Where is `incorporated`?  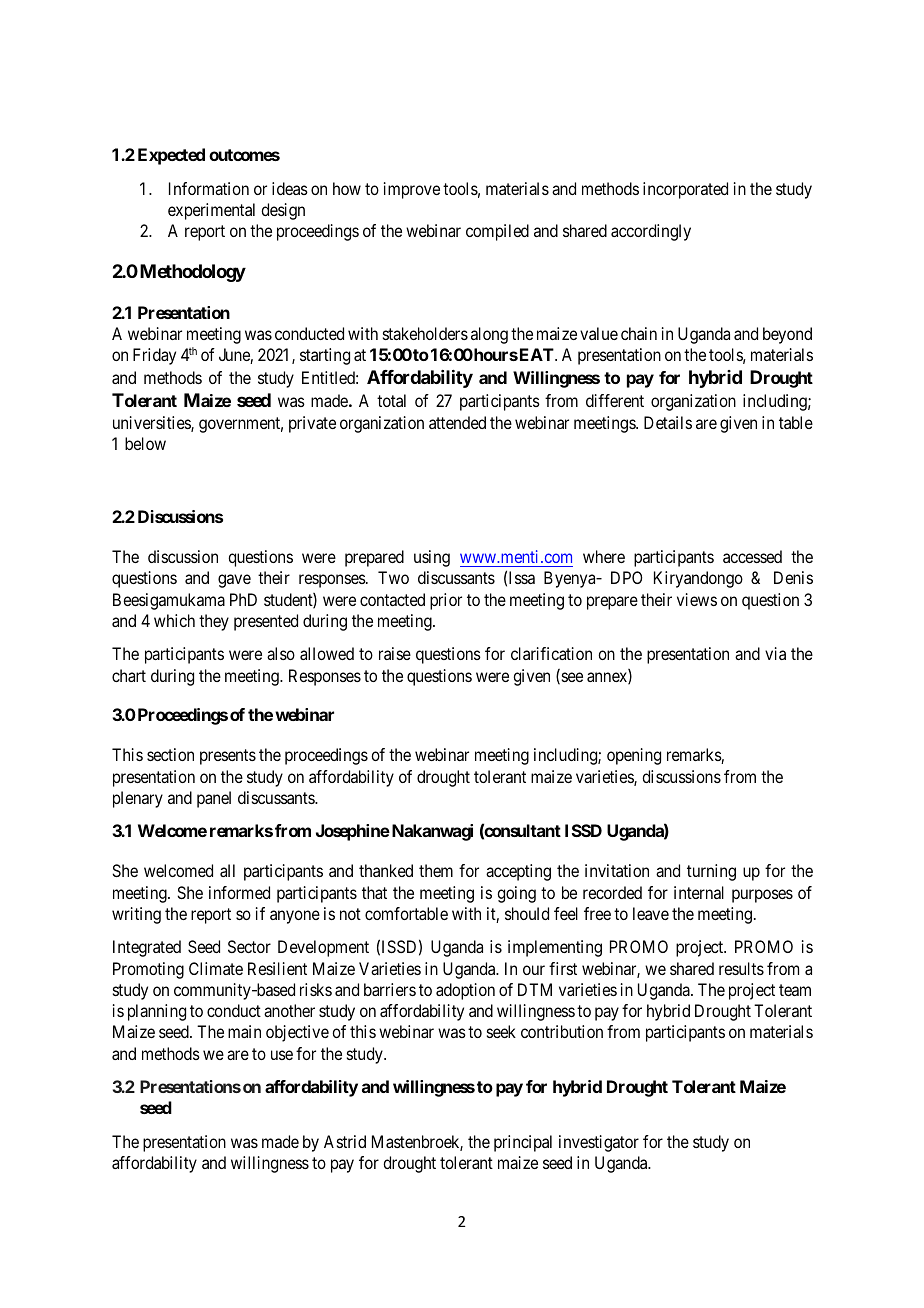
incorporated is located at coordinates (685, 190).
